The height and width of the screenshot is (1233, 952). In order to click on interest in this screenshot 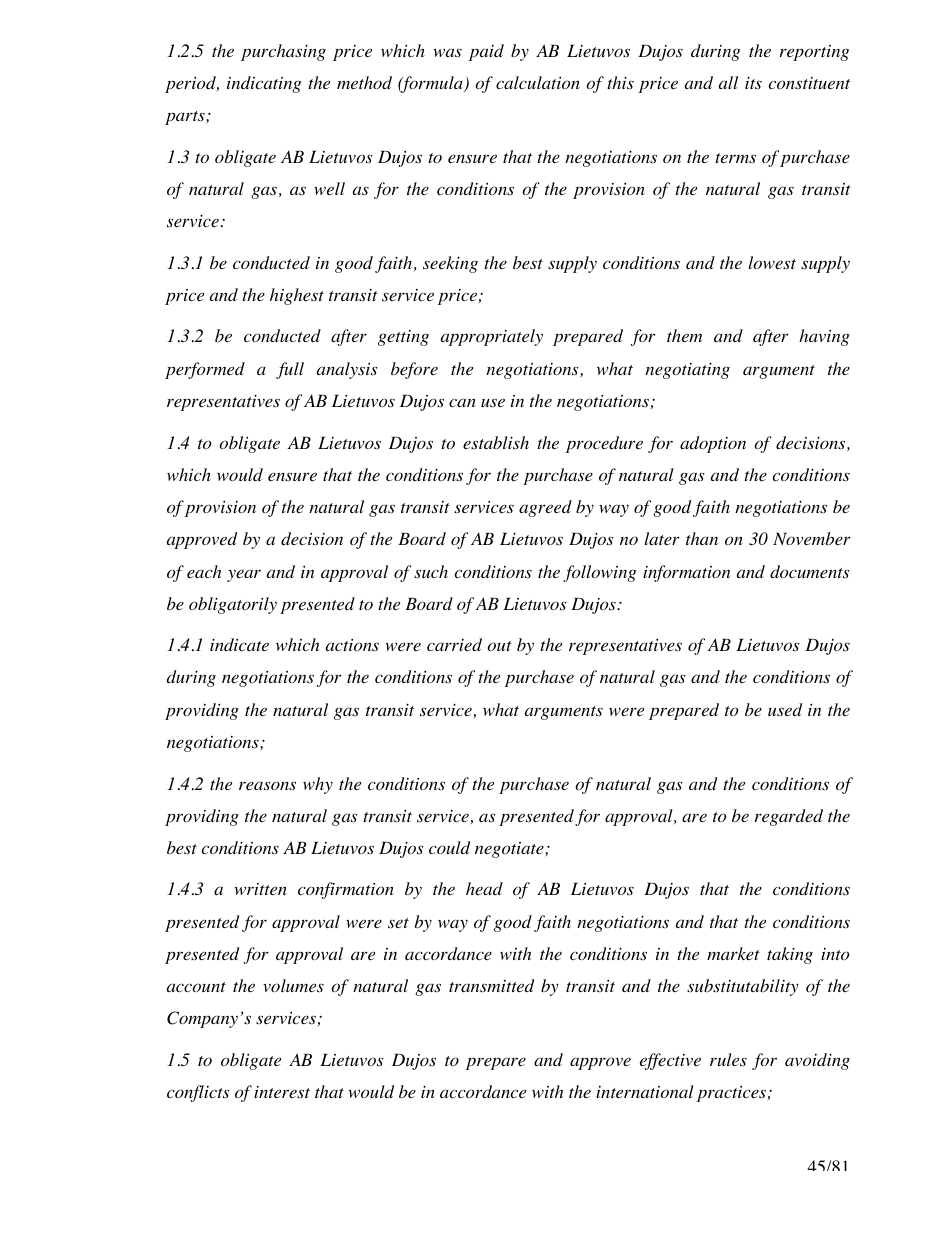, I will do `click(282, 1092)`.
